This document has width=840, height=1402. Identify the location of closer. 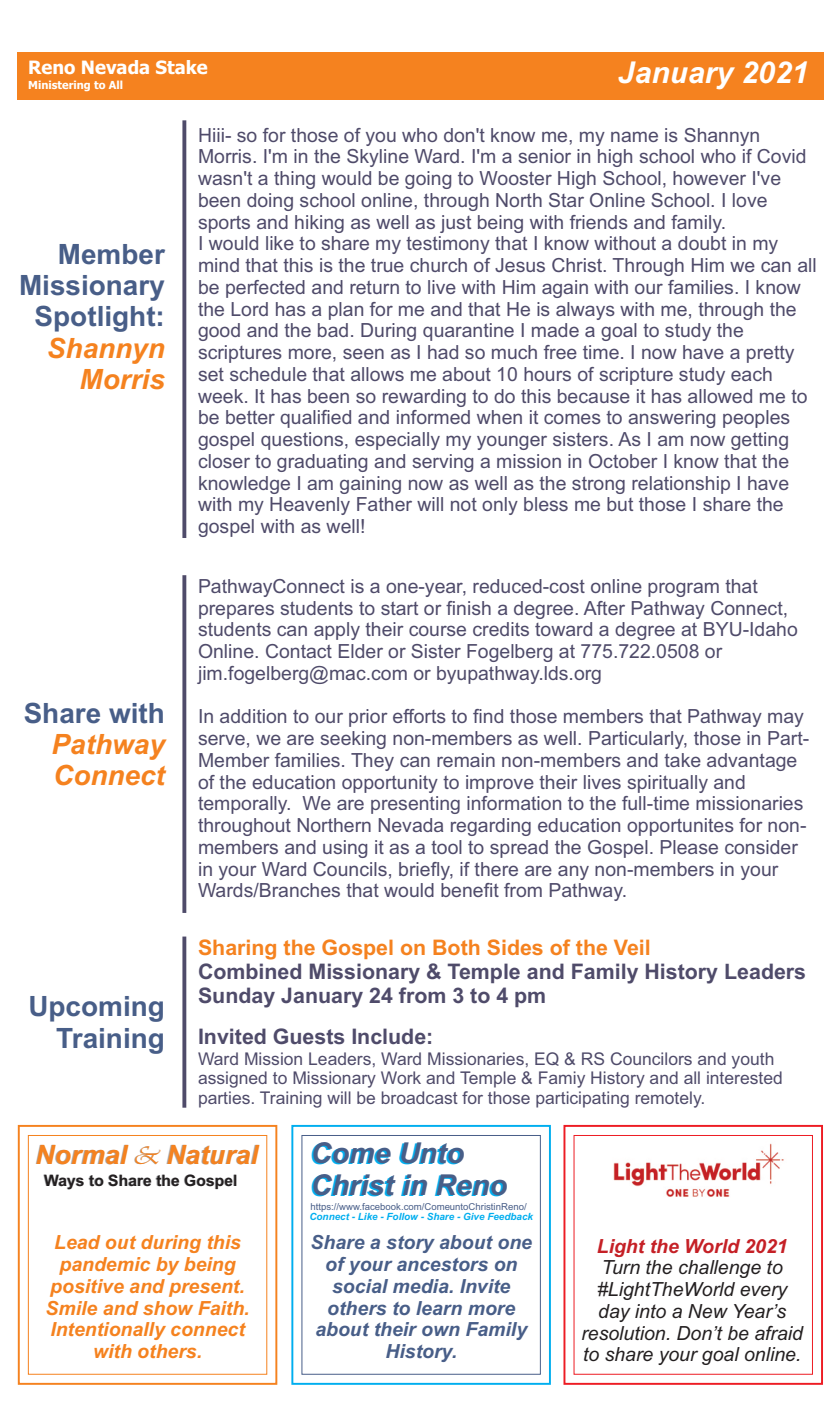
(224, 461).
